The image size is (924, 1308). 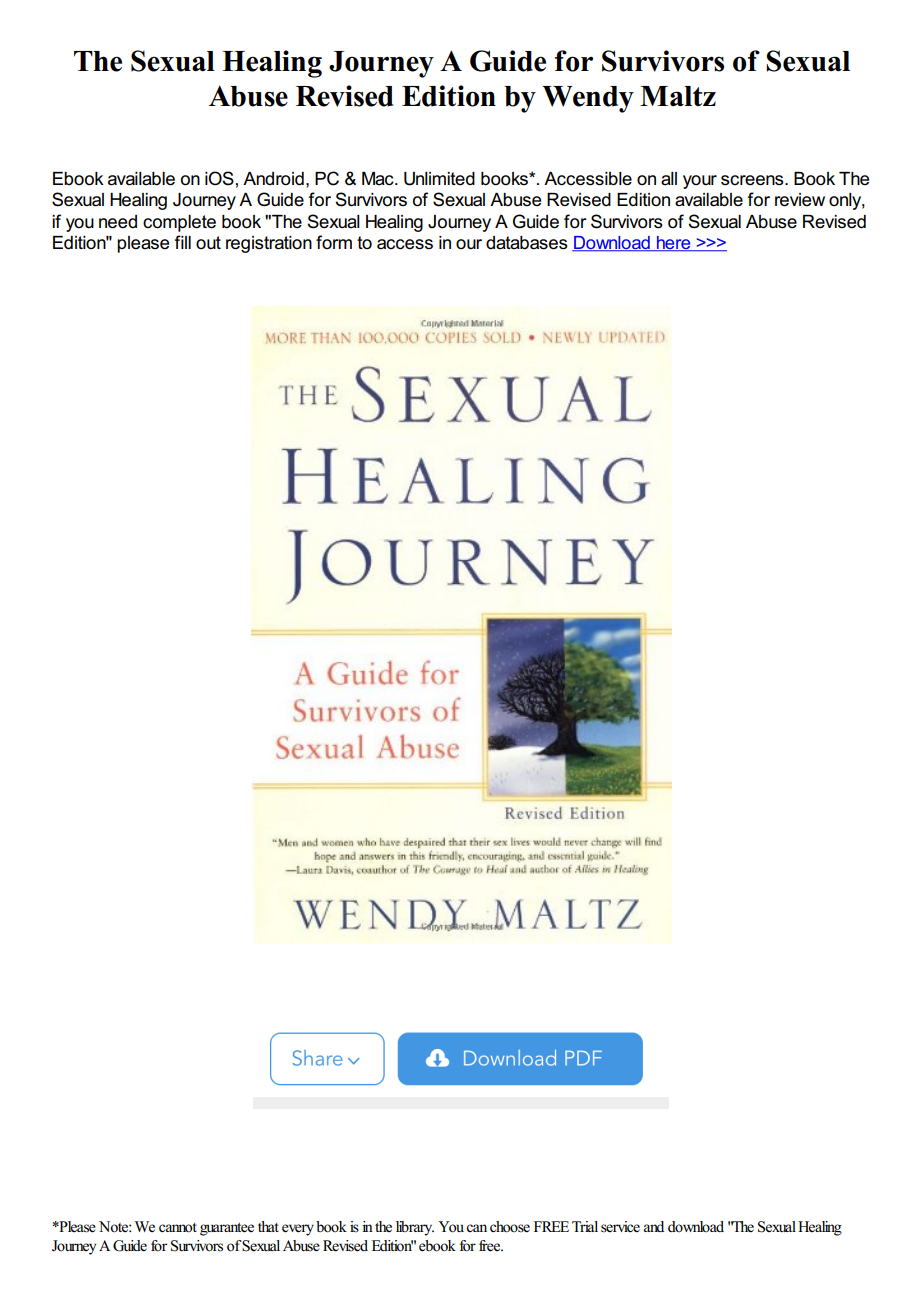 What do you see at coordinates (527, 243) in the page?
I see `databases` at bounding box center [527, 243].
